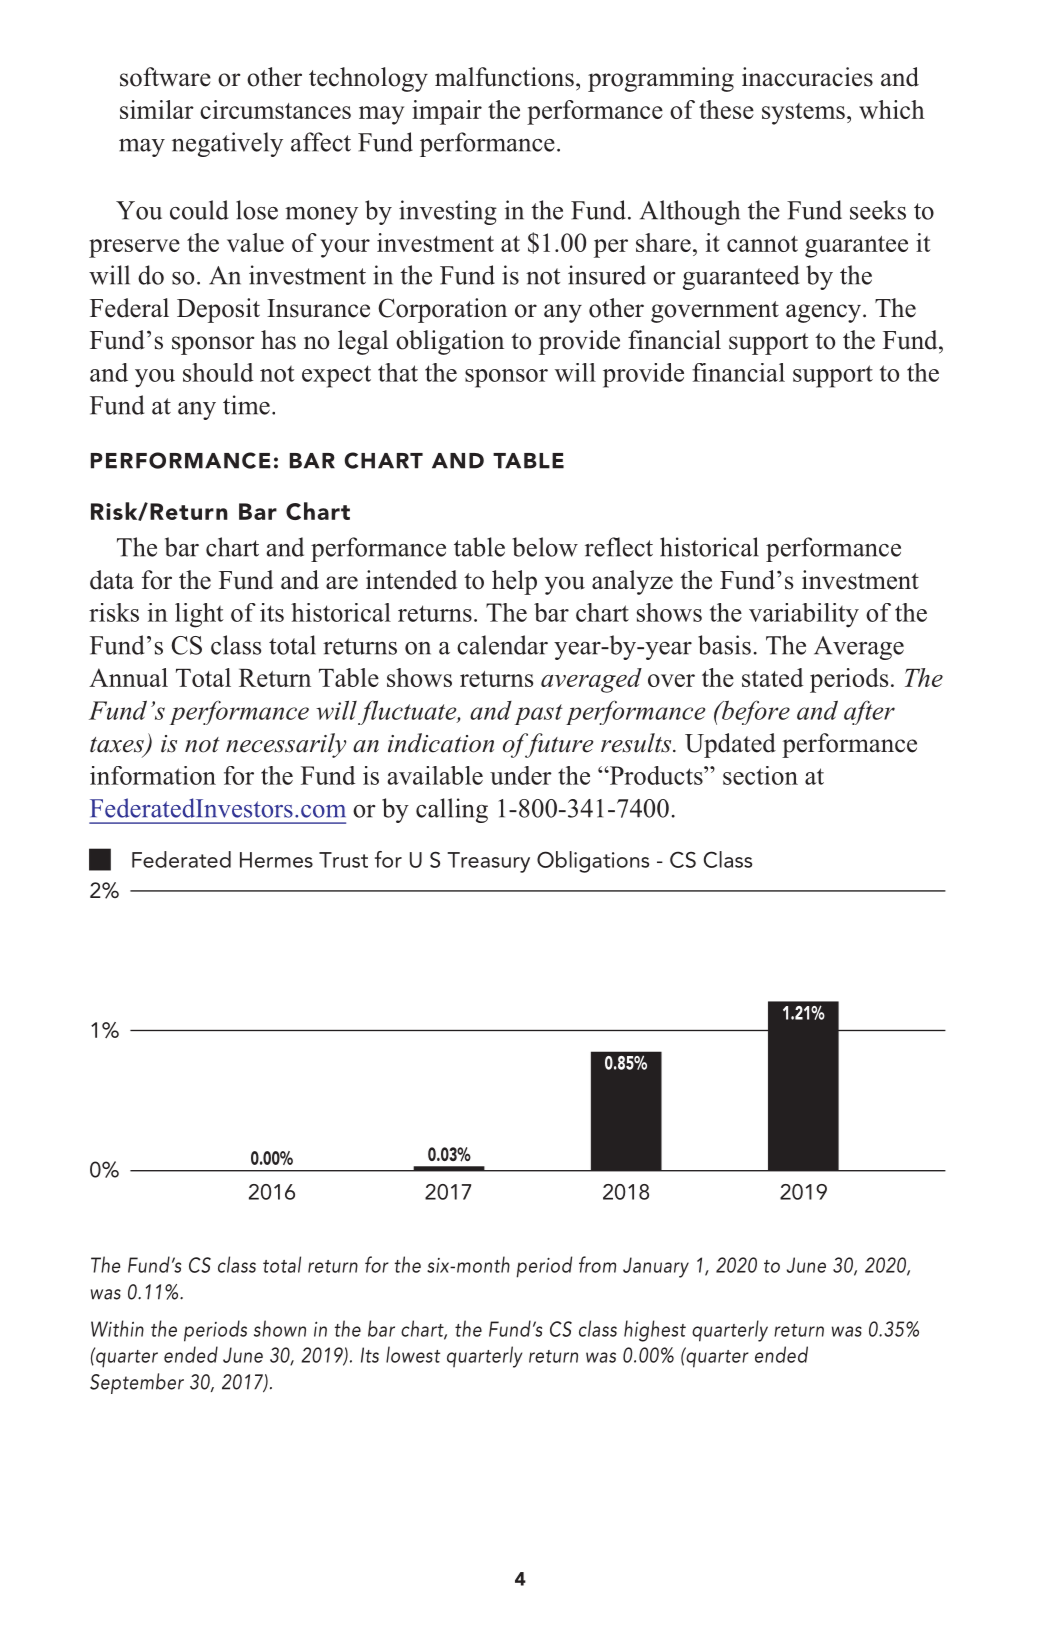  Describe the element at coordinates (413, 1354) in the page. I see `lowest` at that location.
